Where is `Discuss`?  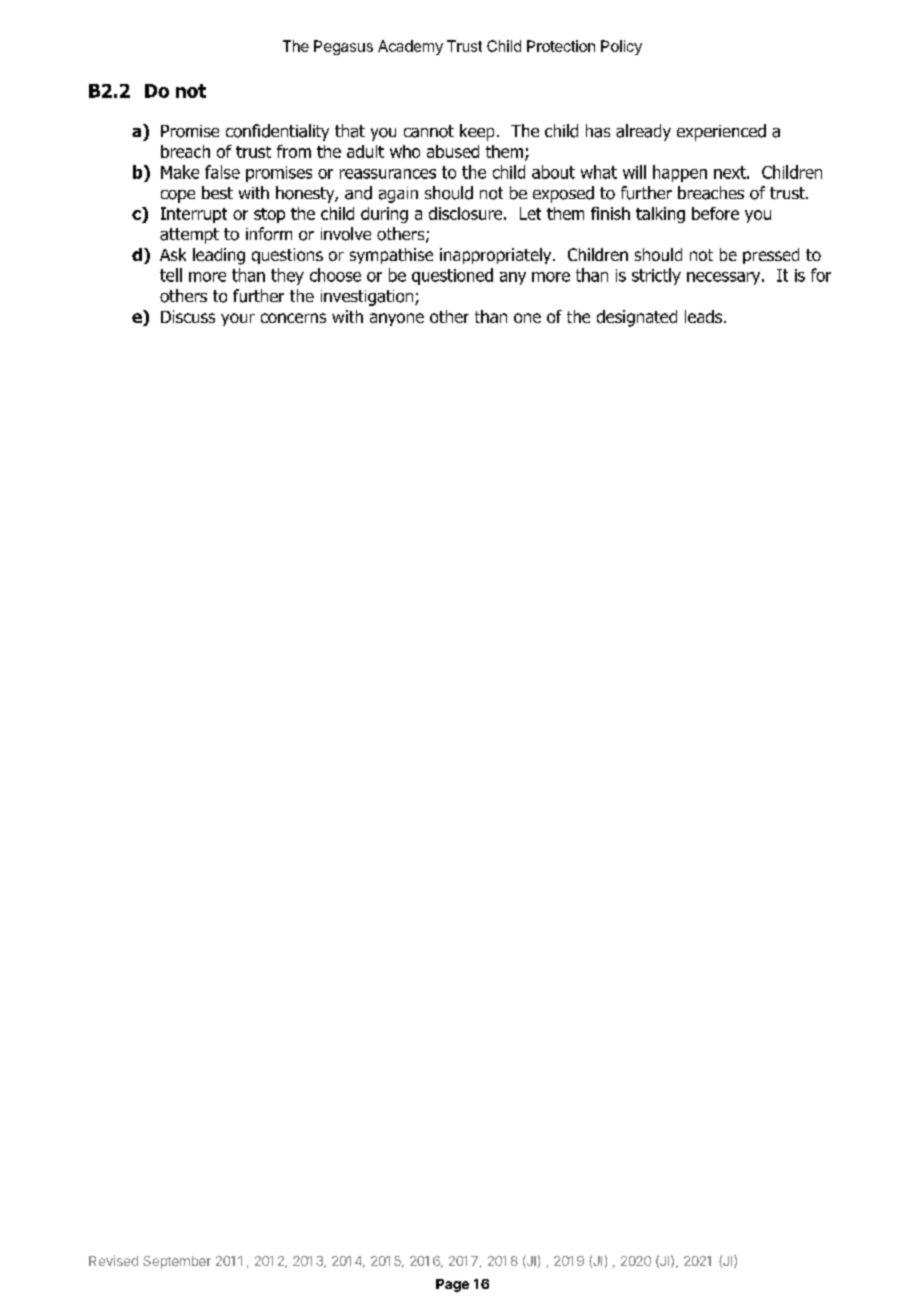
Discuss is located at coordinates (188, 316).
